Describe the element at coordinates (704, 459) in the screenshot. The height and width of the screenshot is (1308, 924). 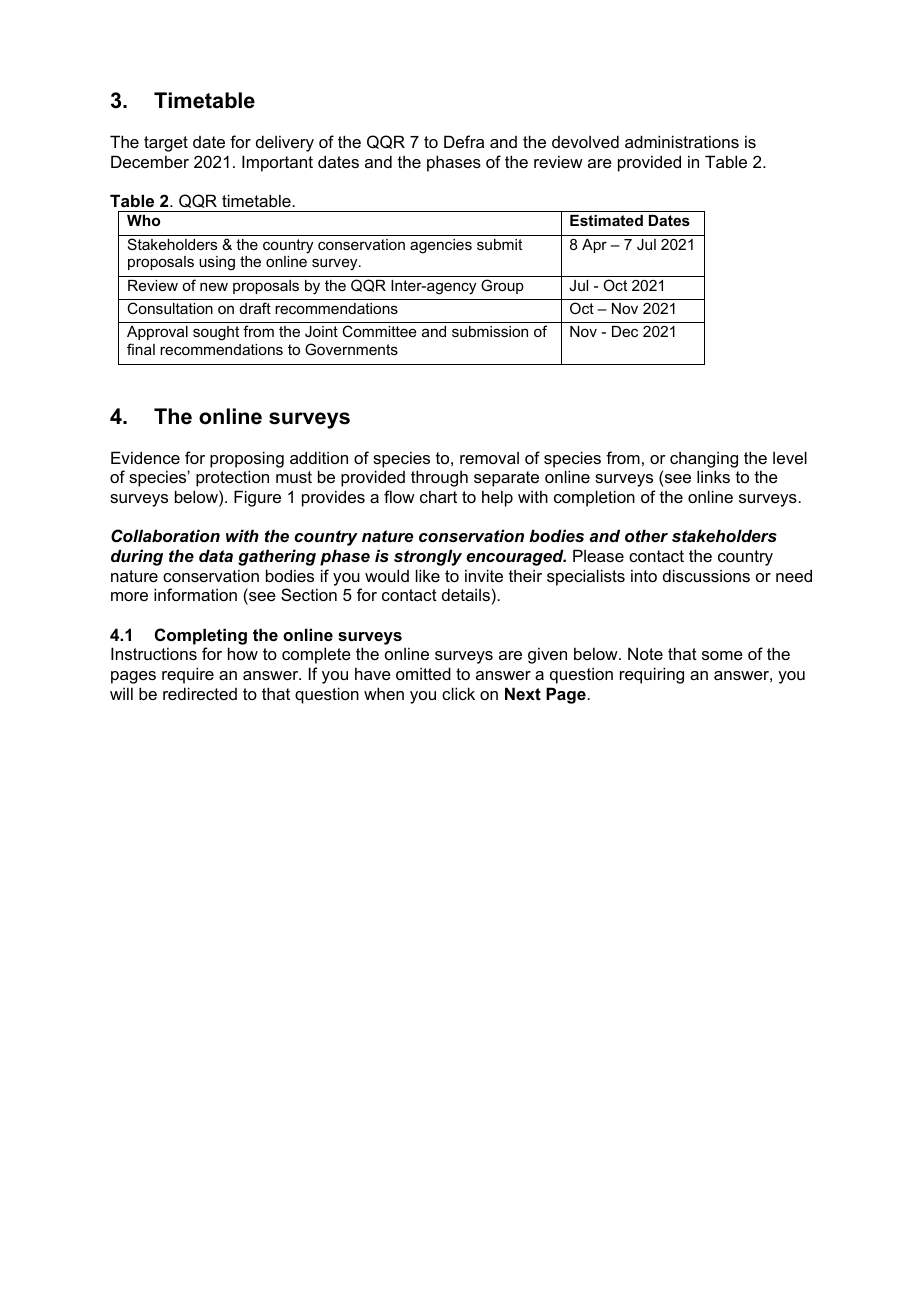
I see `changing` at that location.
